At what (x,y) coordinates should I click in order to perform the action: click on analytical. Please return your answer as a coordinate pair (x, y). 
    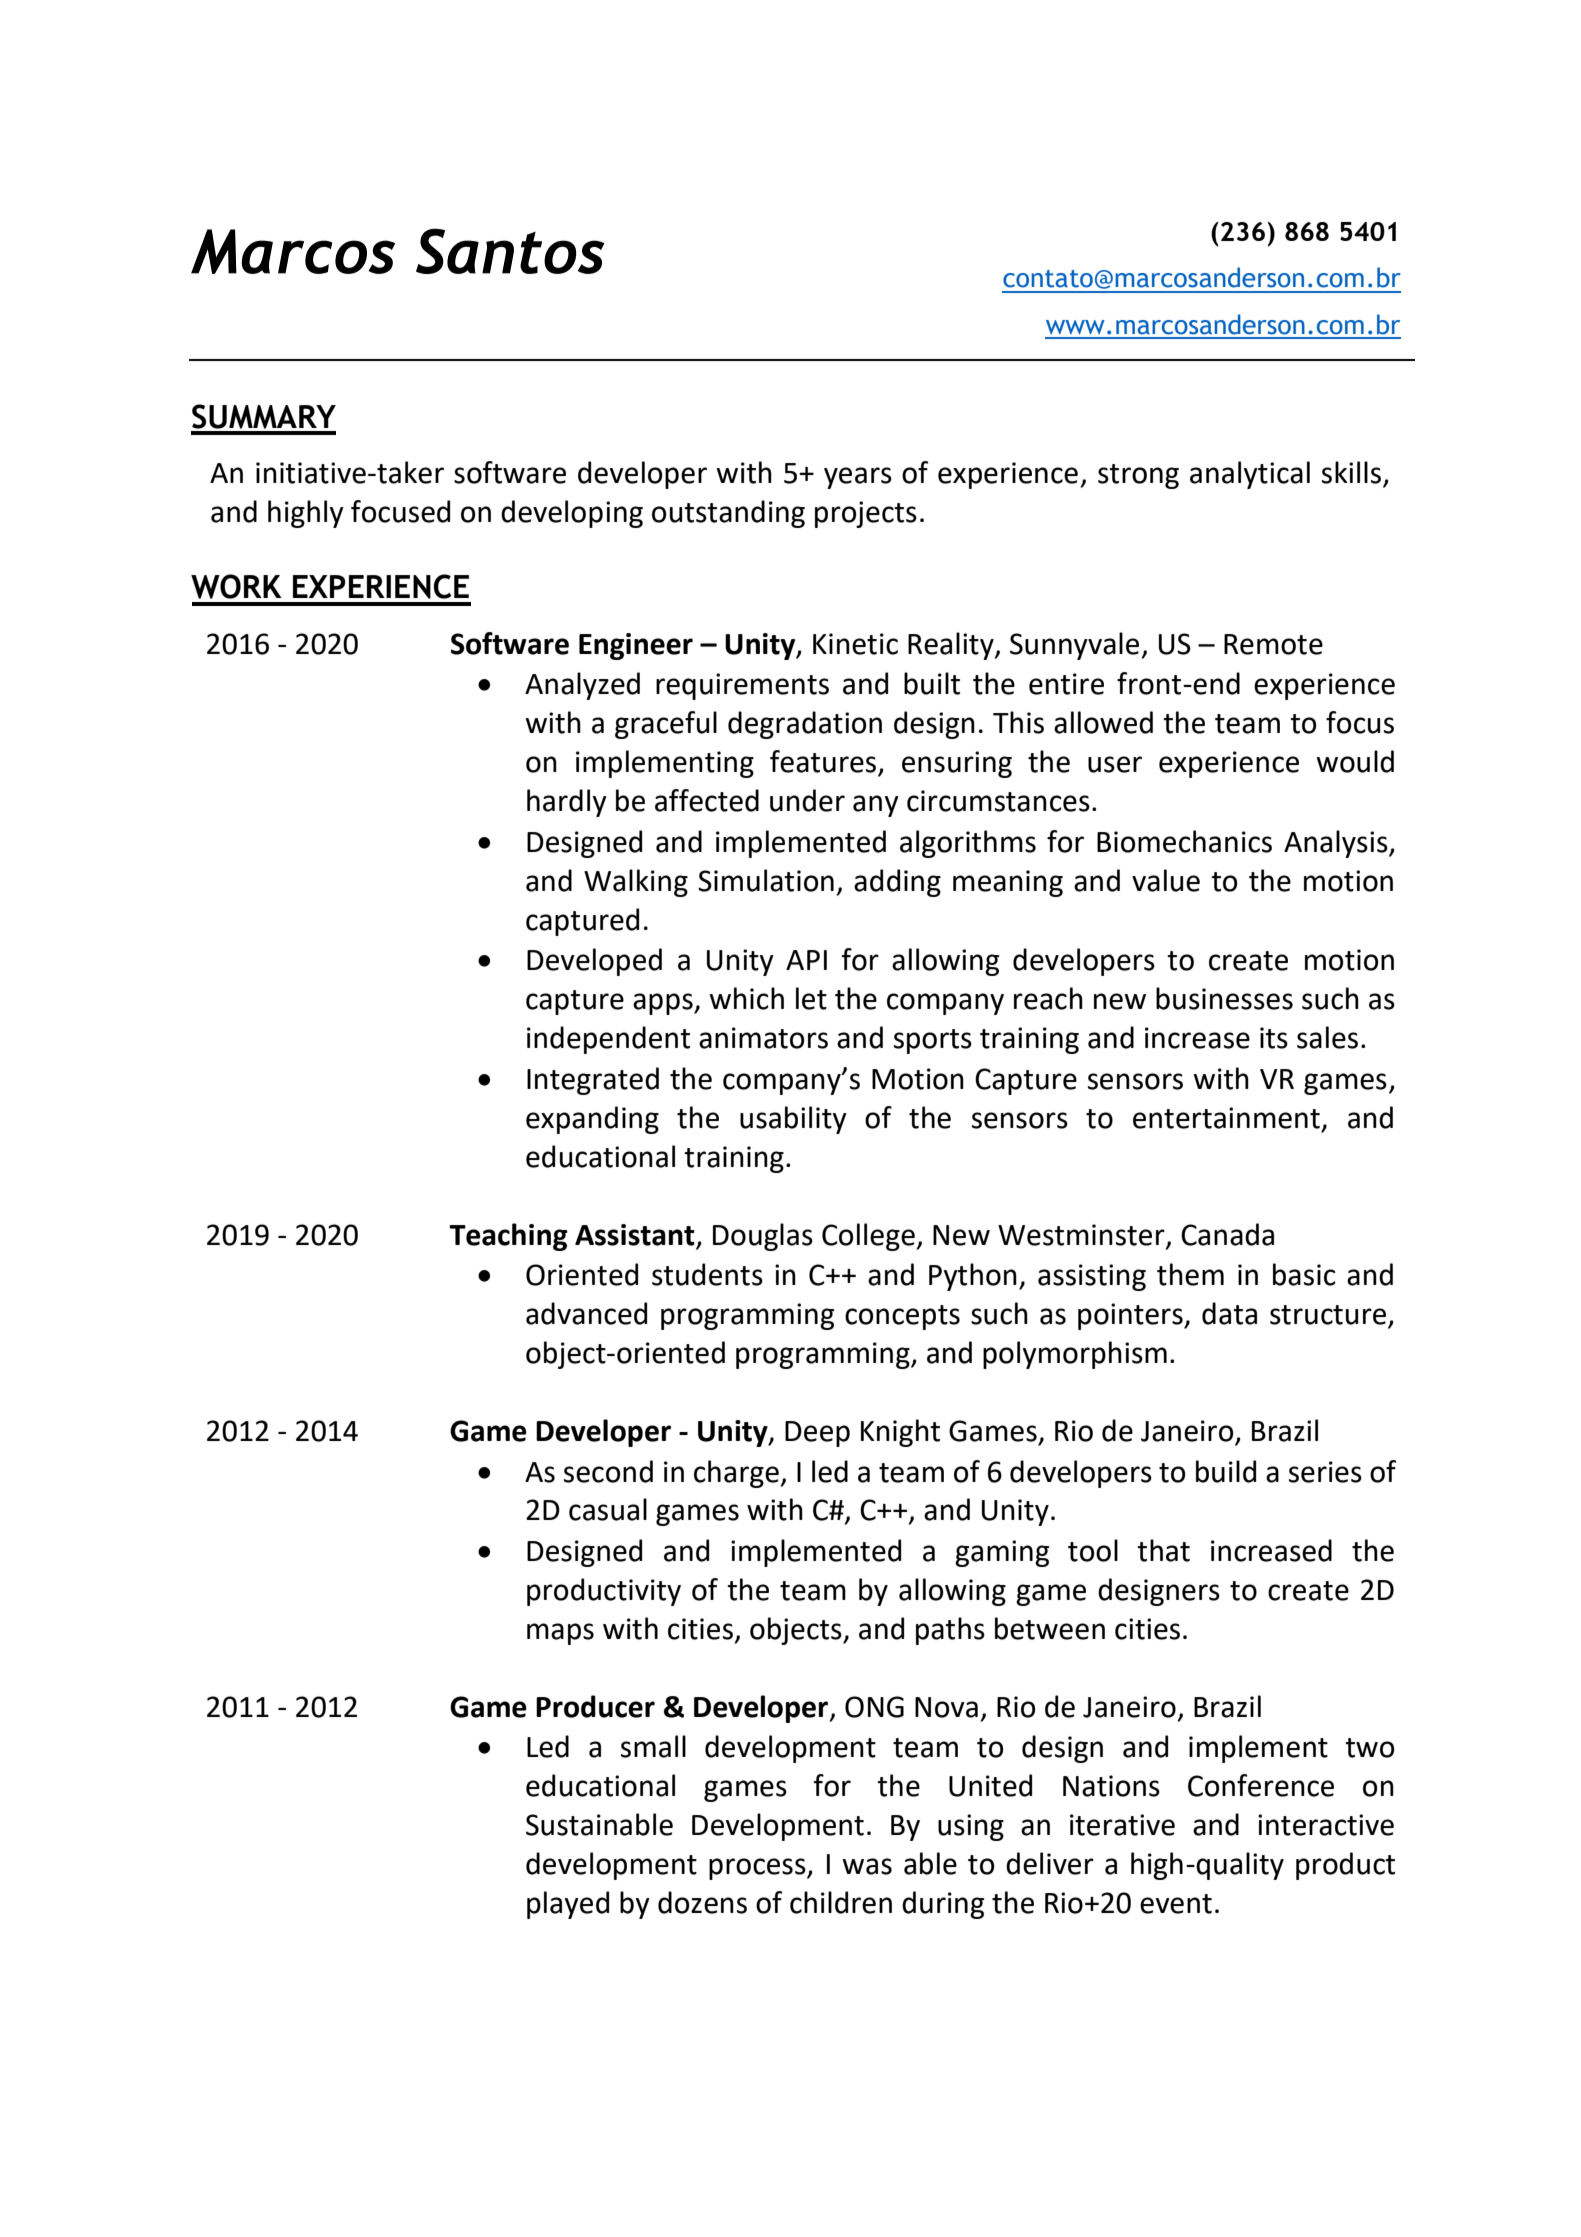
    Looking at the image, I should click on (1250, 475).
